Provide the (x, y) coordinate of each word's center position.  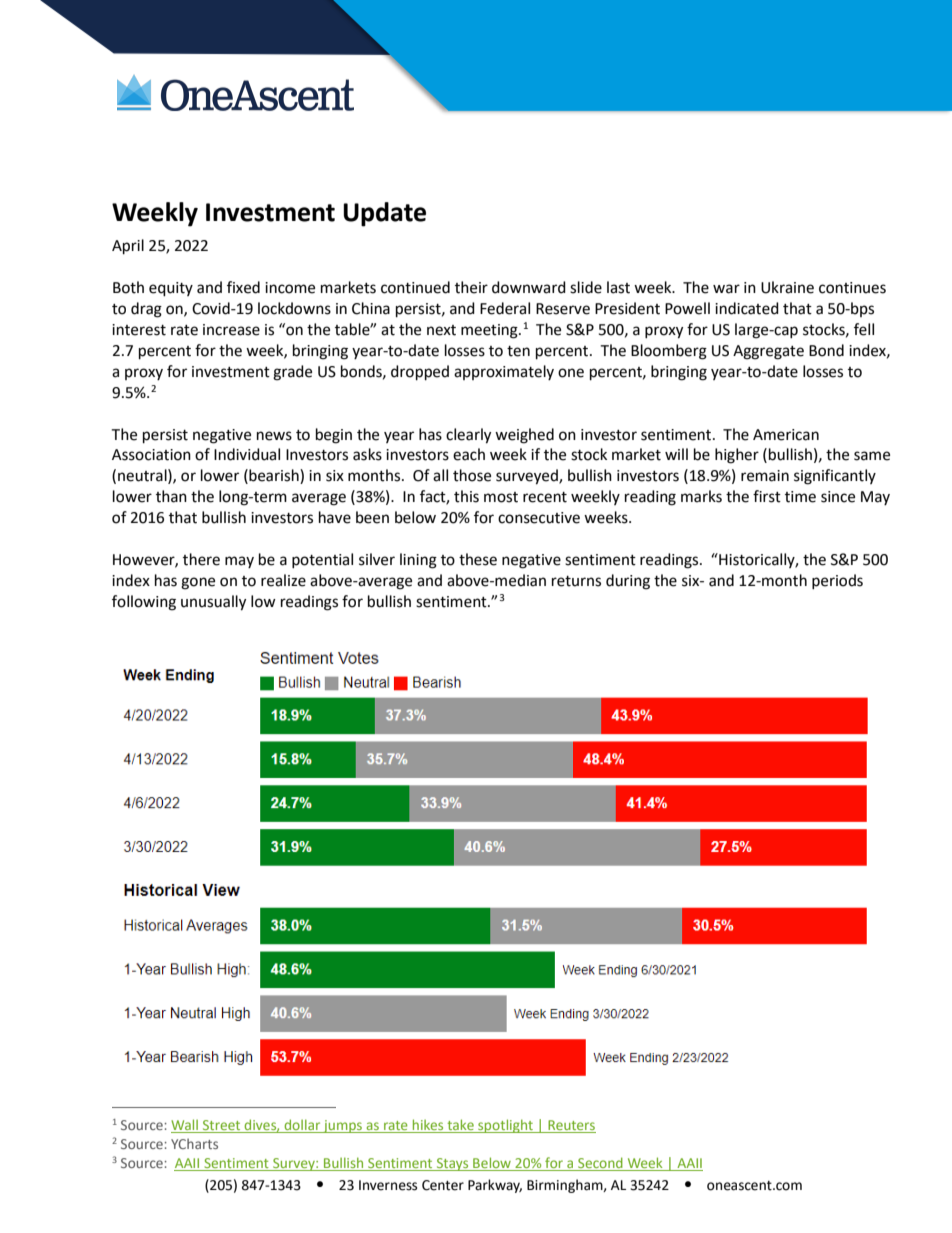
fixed (243, 287)
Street (222, 1126)
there (201, 559)
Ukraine (787, 287)
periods (837, 581)
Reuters (571, 1126)
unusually (213, 603)
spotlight (505, 1126)
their (471, 287)
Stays (453, 1164)
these (478, 559)
